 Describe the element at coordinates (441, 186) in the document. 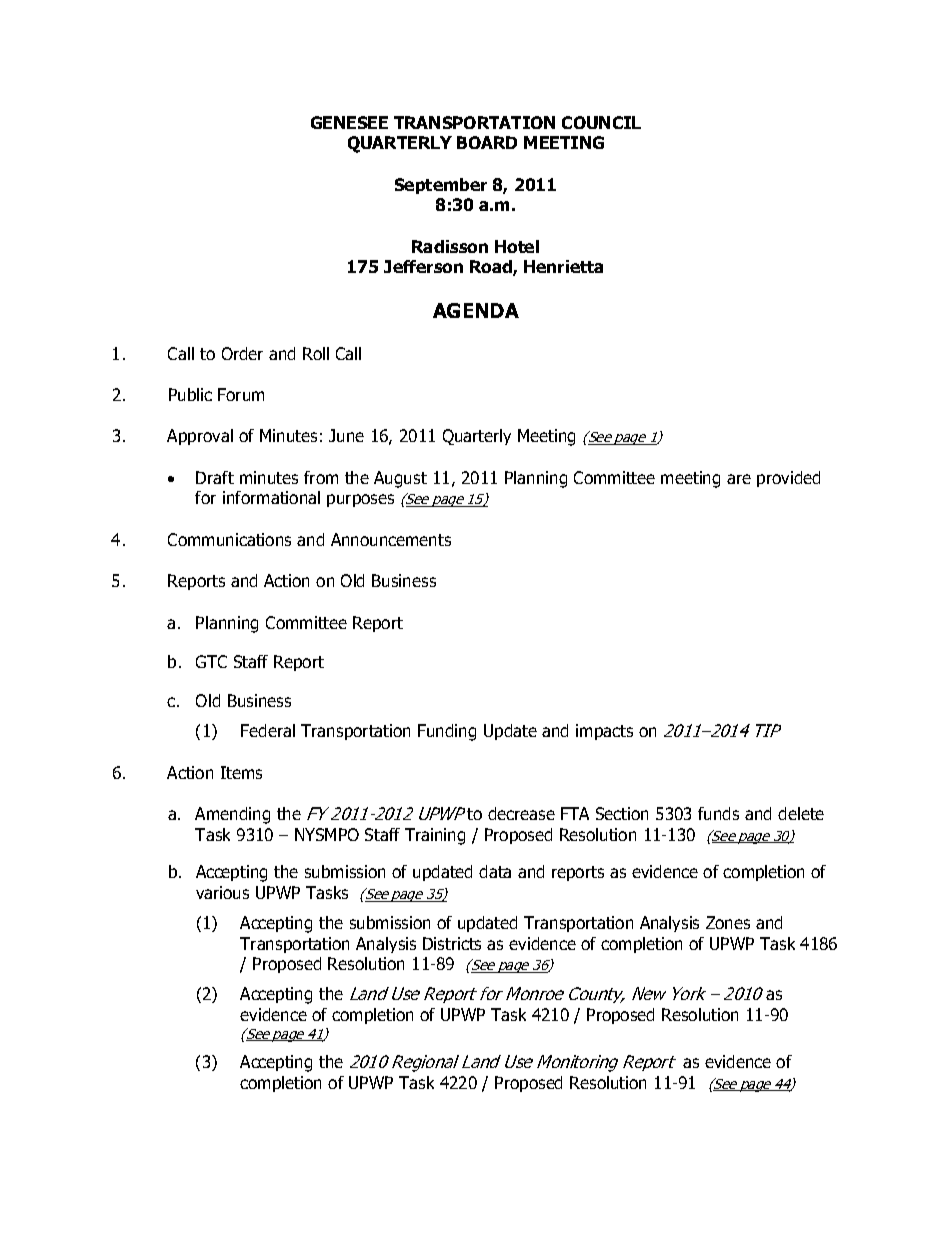

I see `September` at that location.
